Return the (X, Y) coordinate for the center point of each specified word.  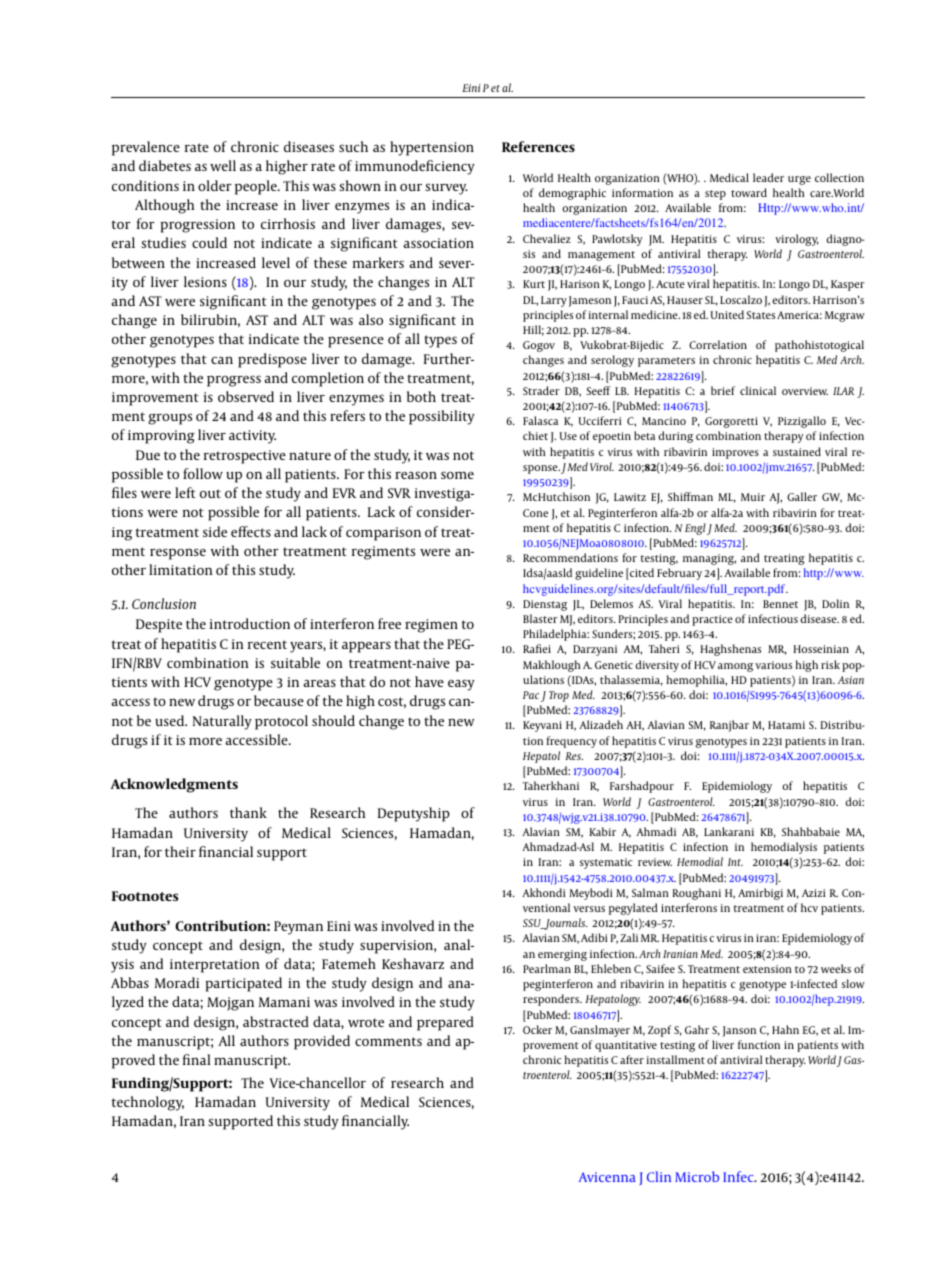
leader (768, 177)
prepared (445, 1023)
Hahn (785, 1029)
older (215, 185)
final (197, 1059)
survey (446, 189)
